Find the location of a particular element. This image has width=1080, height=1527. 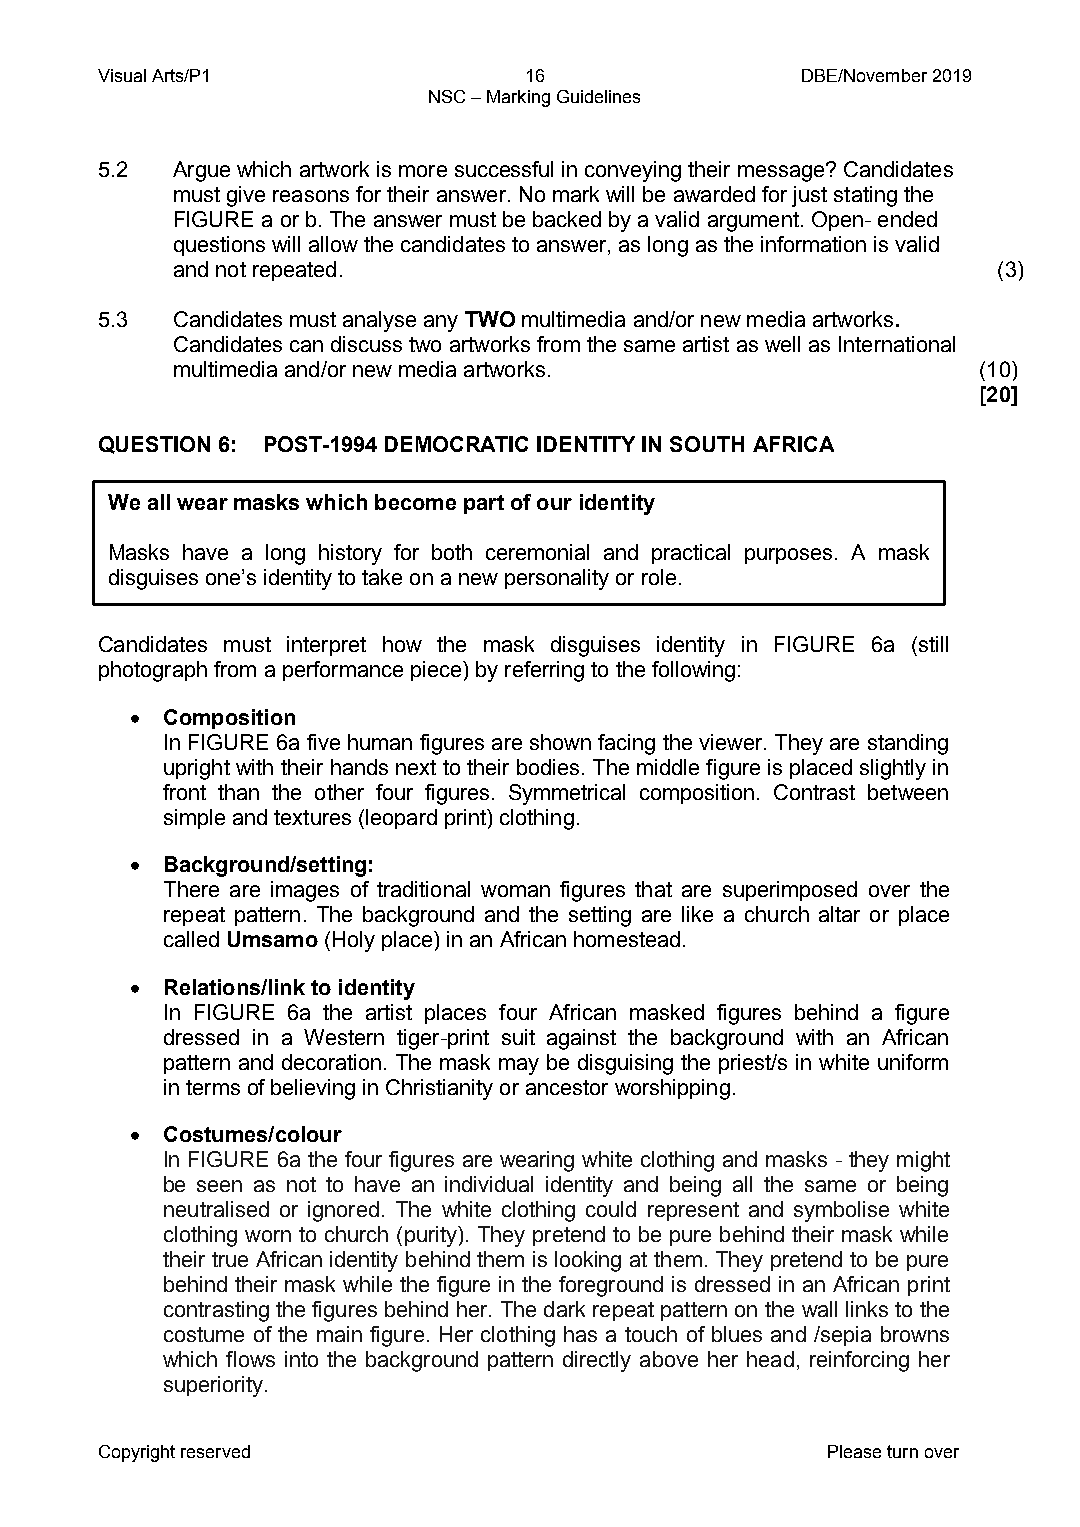

successful is located at coordinates (504, 169).
